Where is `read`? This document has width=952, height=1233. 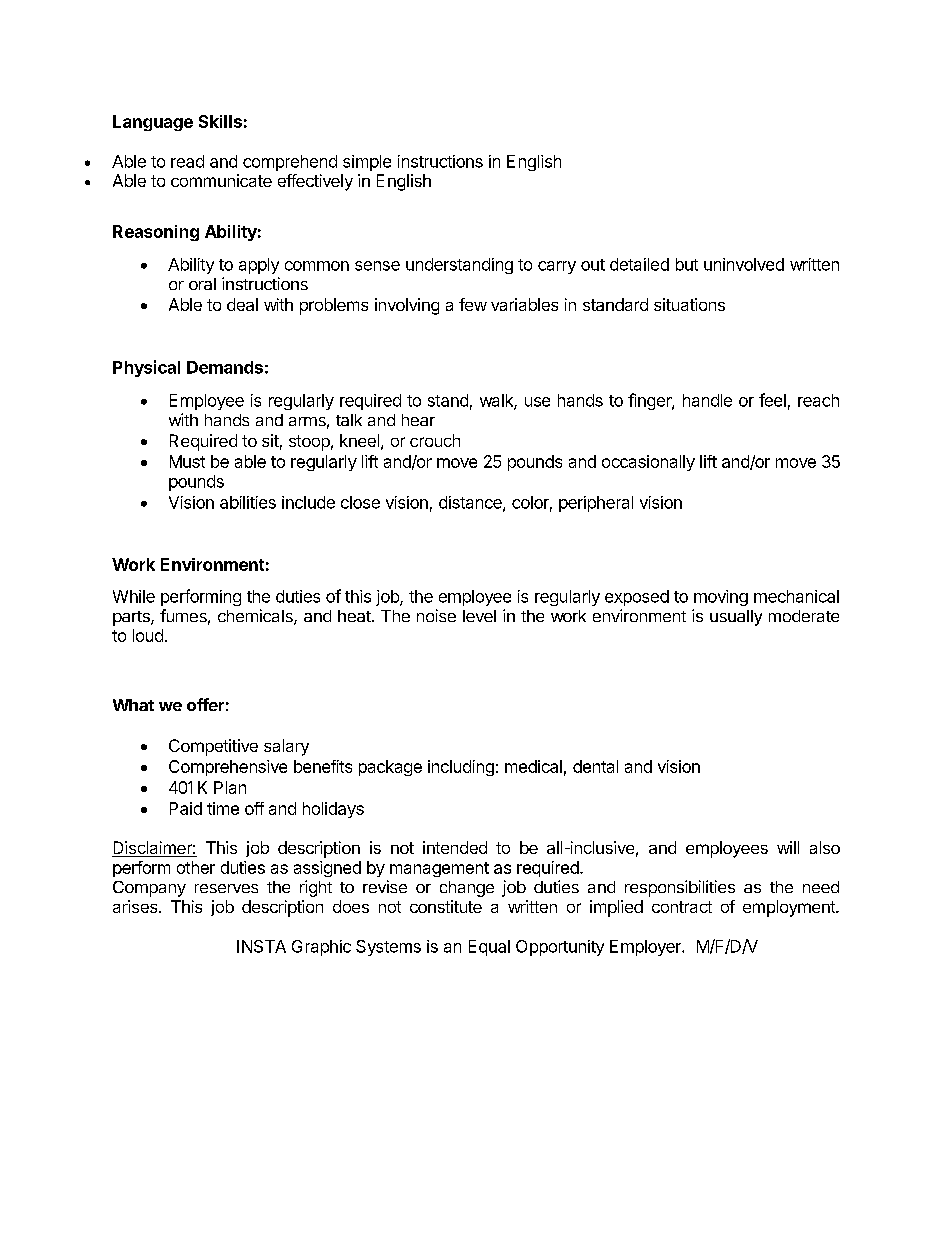
read is located at coordinates (187, 161).
